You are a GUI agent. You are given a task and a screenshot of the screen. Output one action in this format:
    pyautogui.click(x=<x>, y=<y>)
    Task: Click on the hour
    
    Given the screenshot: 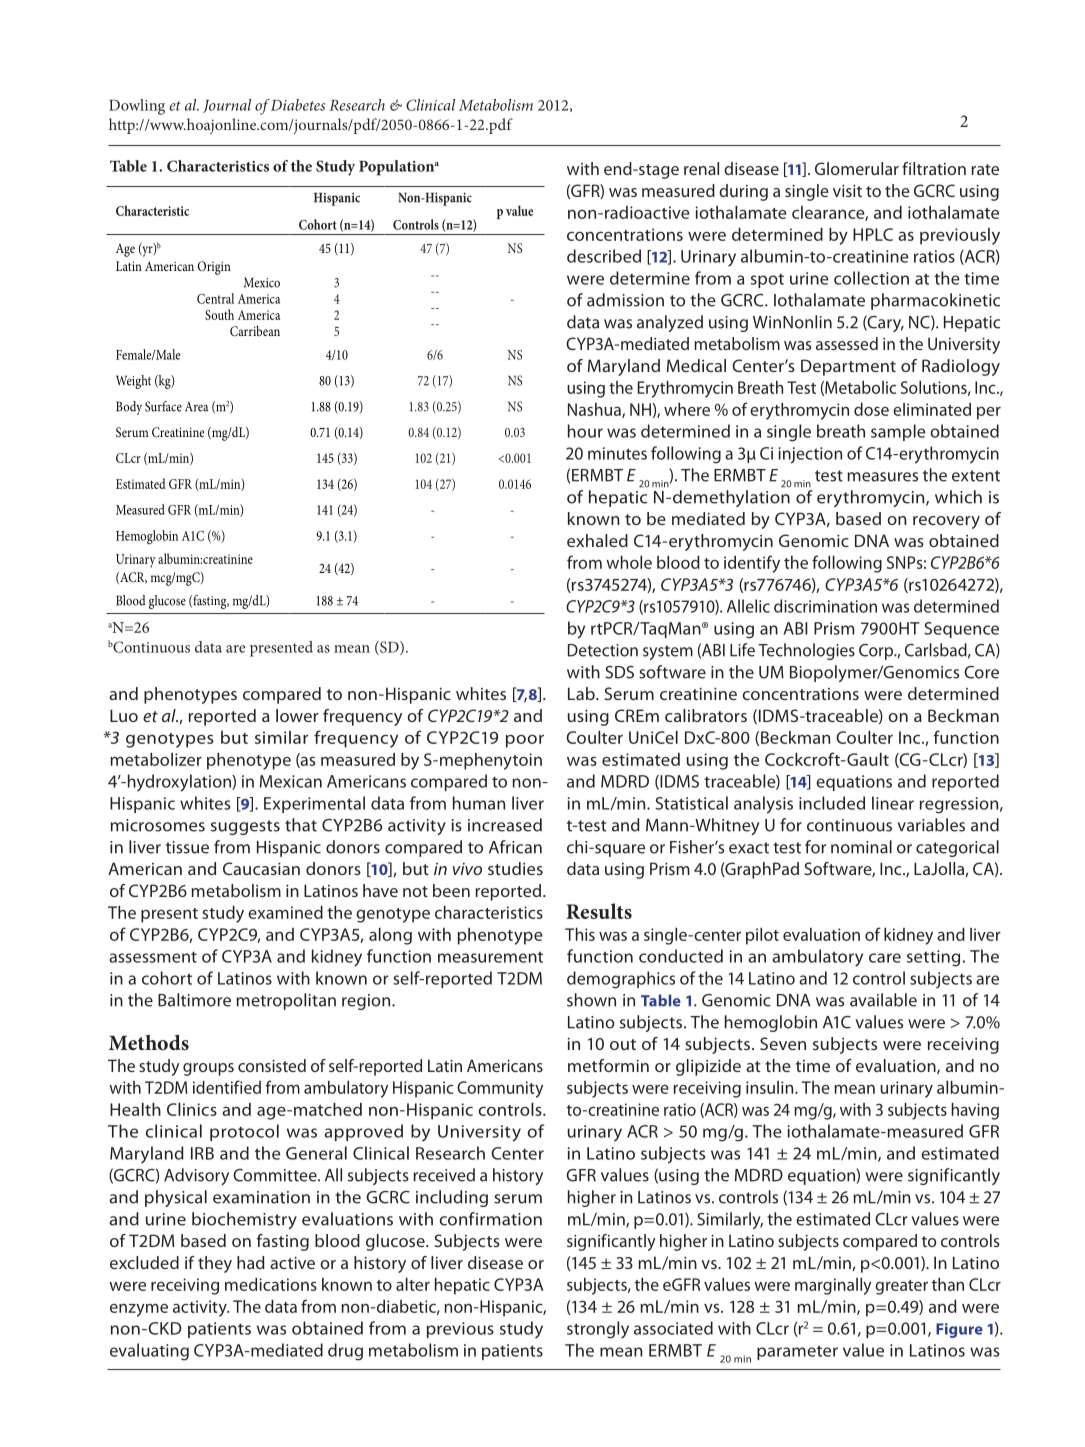 What is the action you would take?
    pyautogui.click(x=585, y=431)
